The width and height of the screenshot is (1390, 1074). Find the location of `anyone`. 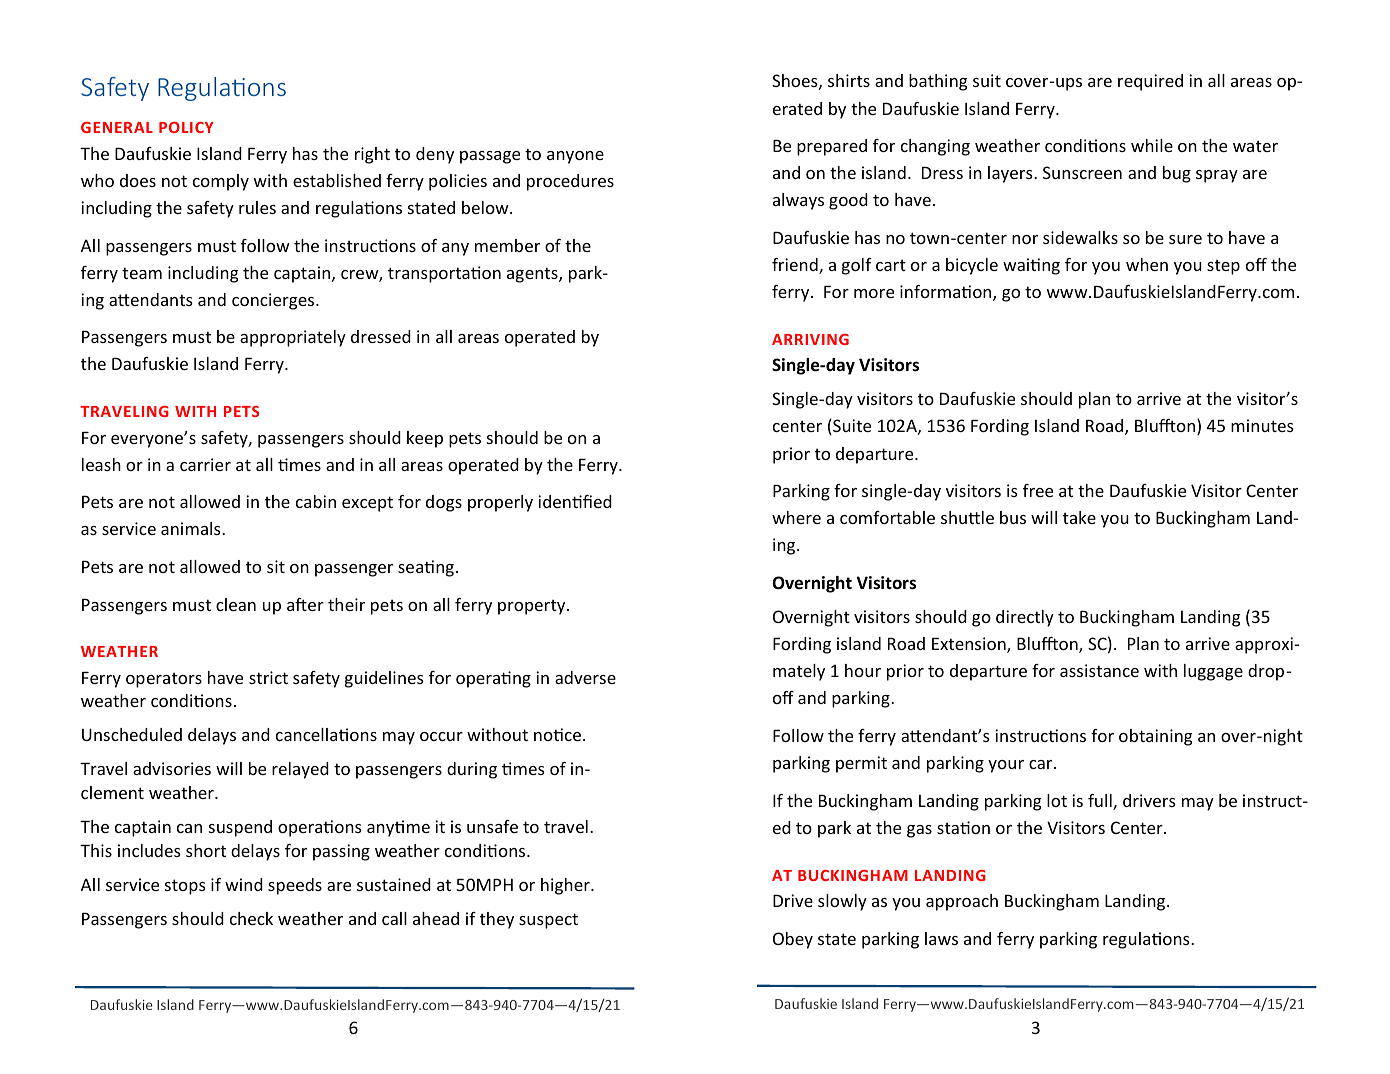

anyone is located at coordinates (575, 157).
